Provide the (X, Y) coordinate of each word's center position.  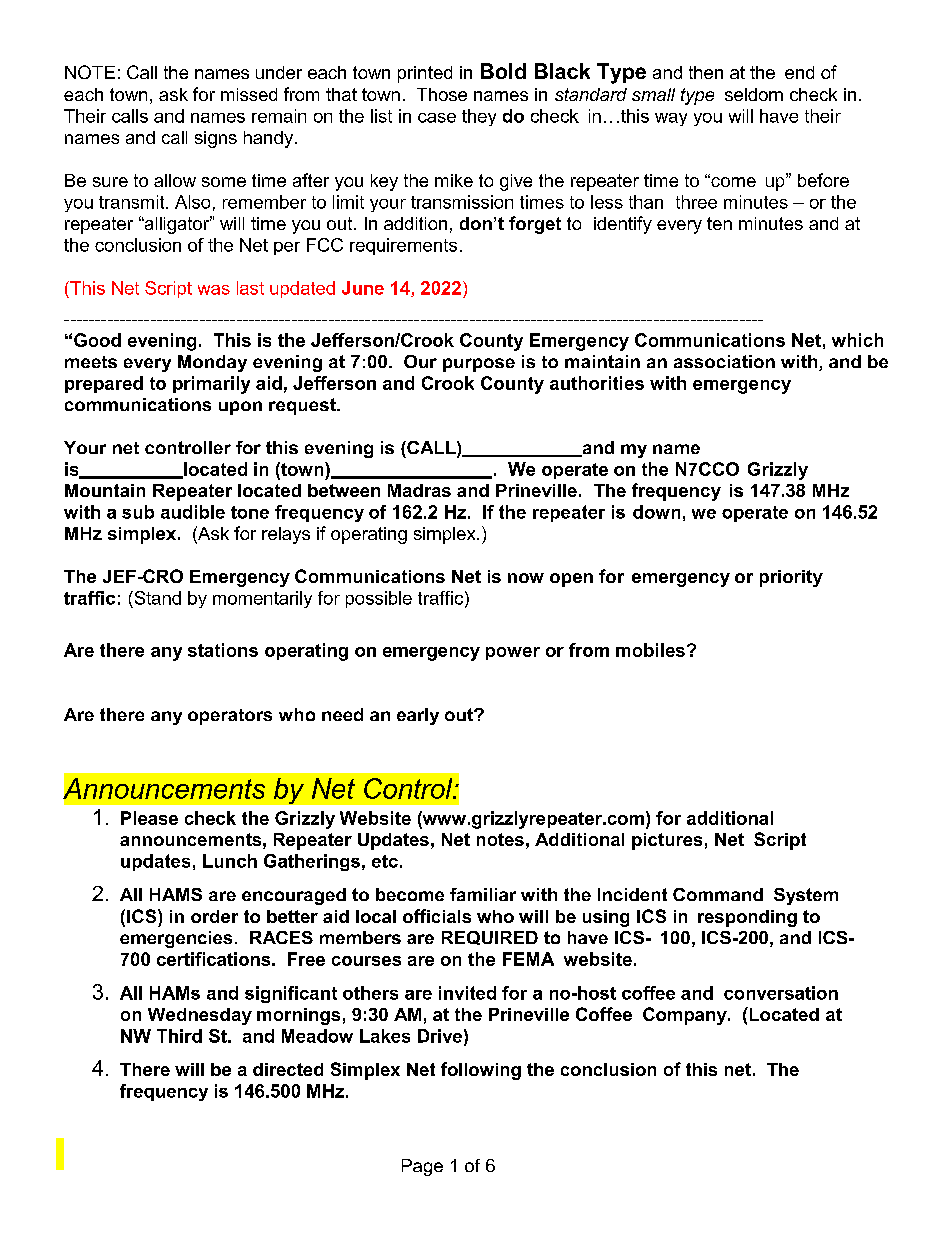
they (479, 117)
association (724, 361)
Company (686, 1016)
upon (240, 408)
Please (149, 818)
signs (216, 139)
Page (422, 1167)
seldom (754, 94)
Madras (419, 490)
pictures (667, 841)
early (418, 716)
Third (179, 1036)
